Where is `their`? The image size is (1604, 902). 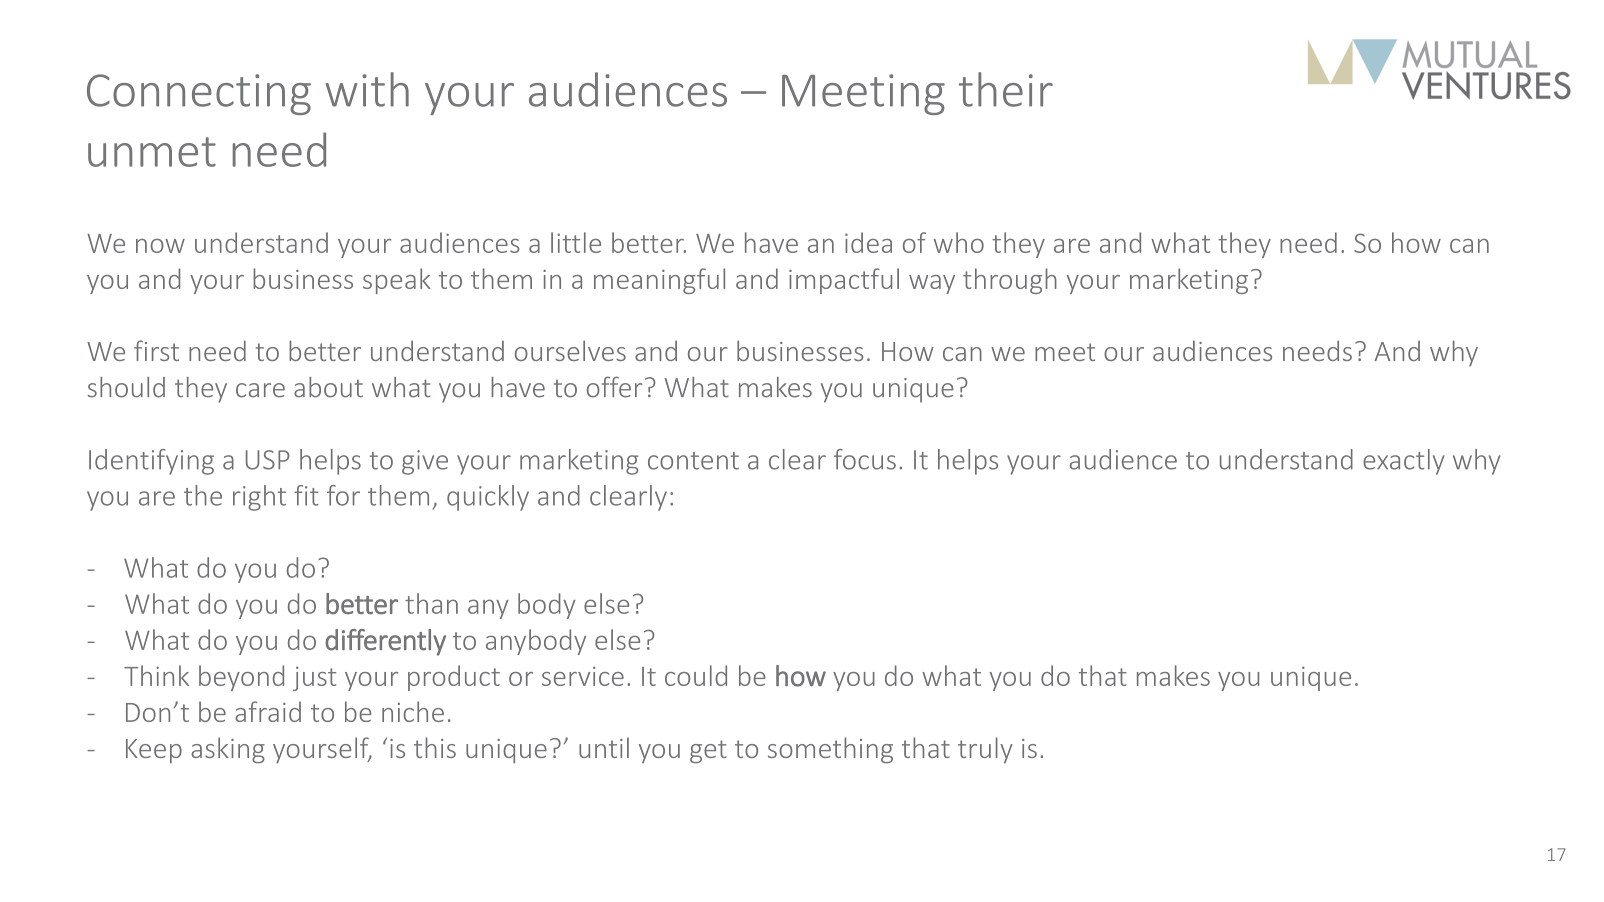 their is located at coordinates (1006, 89).
